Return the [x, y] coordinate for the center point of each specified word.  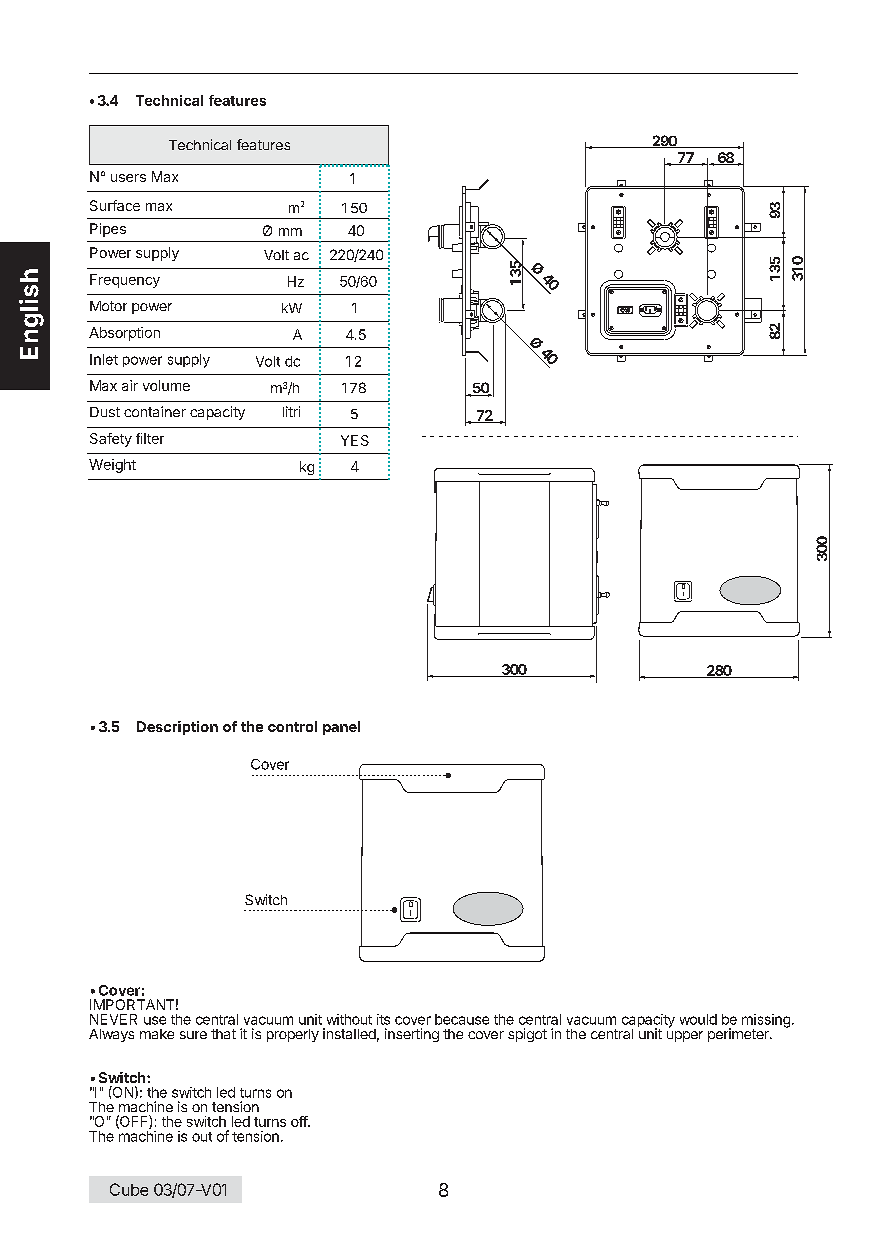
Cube [129, 1189]
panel [341, 728]
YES [355, 440]
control [292, 726]
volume [166, 385]
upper [685, 1036]
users [128, 178]
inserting [412, 1035]
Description [177, 728]
